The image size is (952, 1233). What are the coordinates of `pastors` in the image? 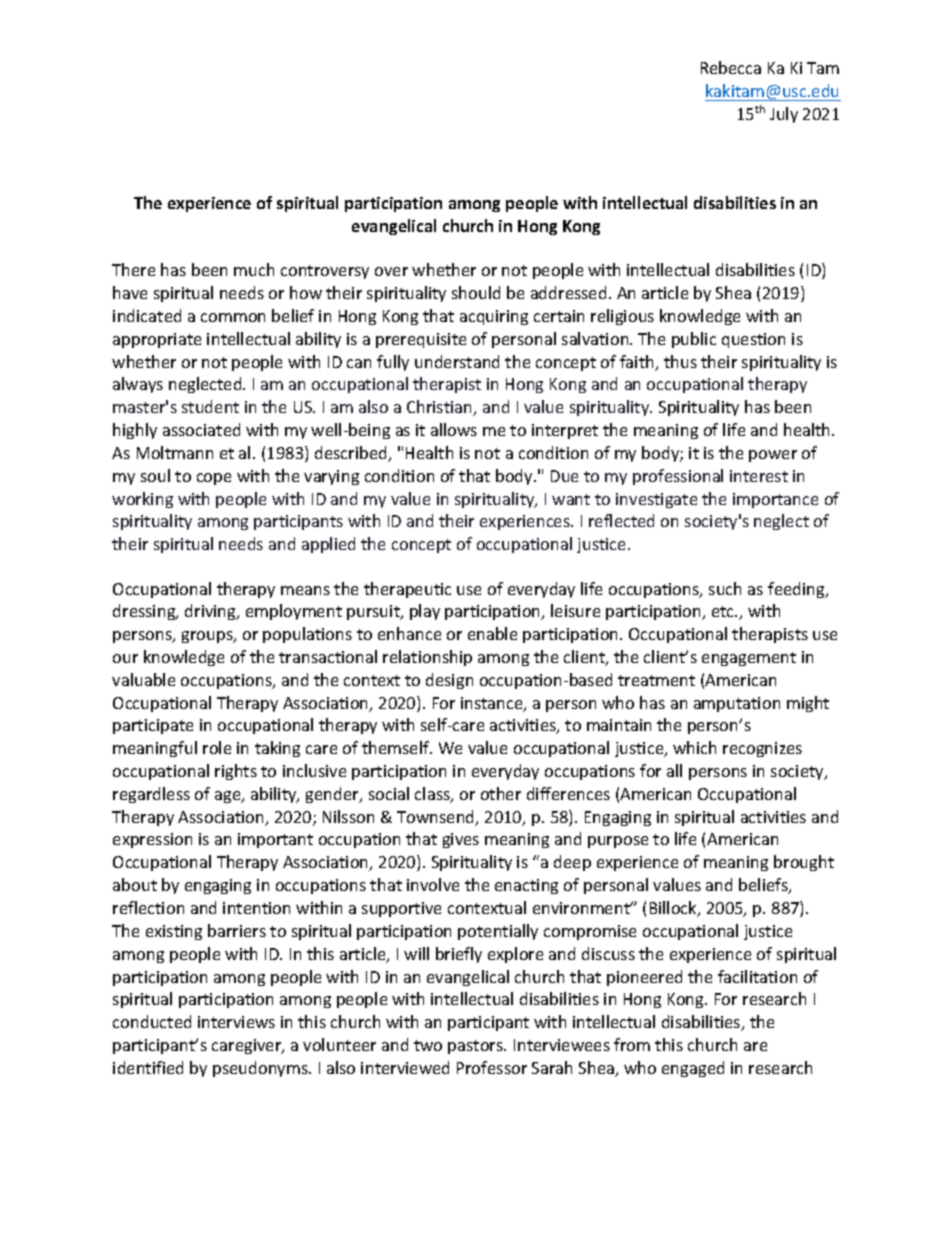 It's located at (476, 1047).
